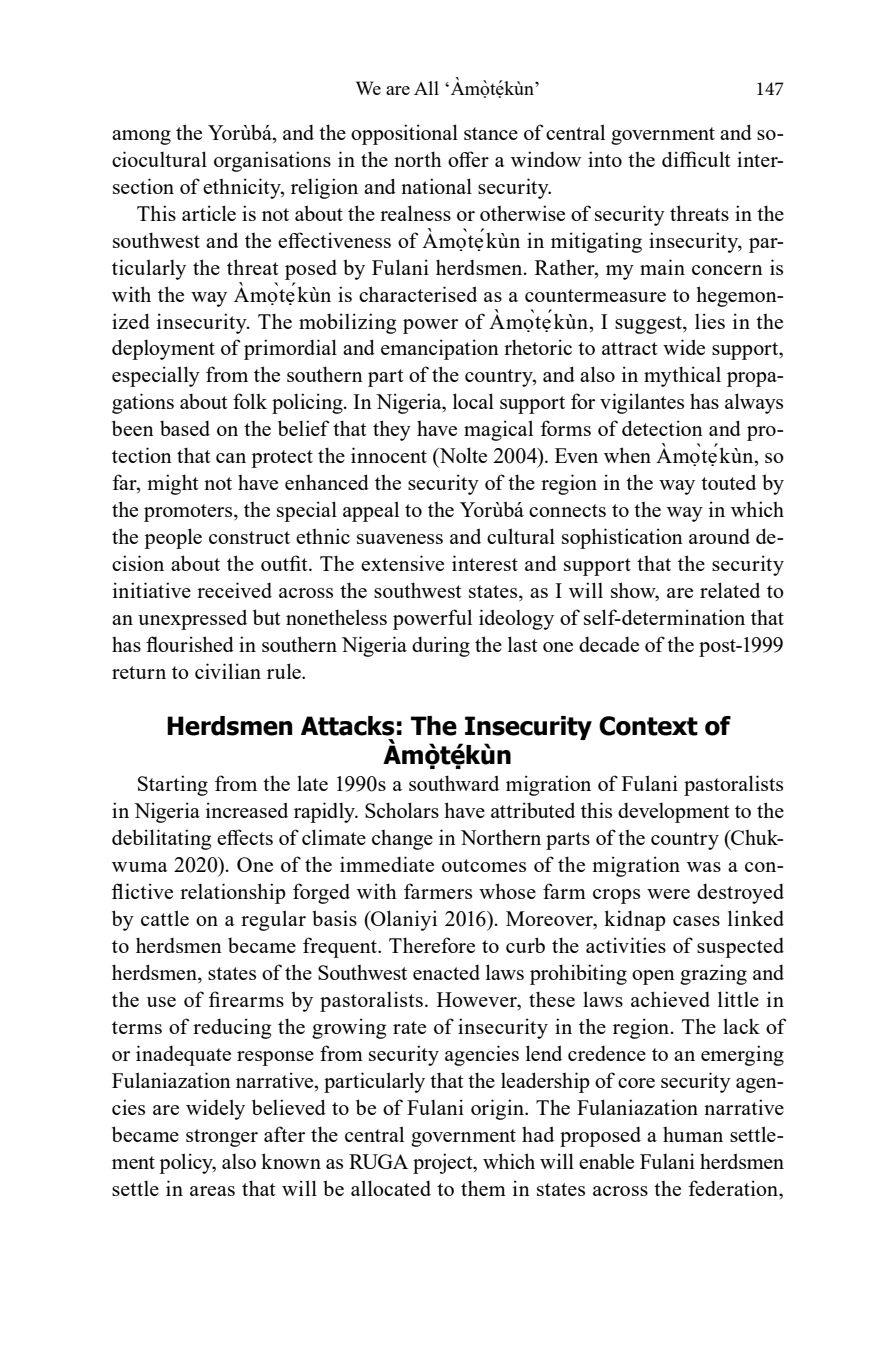 The width and height of the screenshot is (896, 1345). I want to click on mythical, so click(682, 376).
